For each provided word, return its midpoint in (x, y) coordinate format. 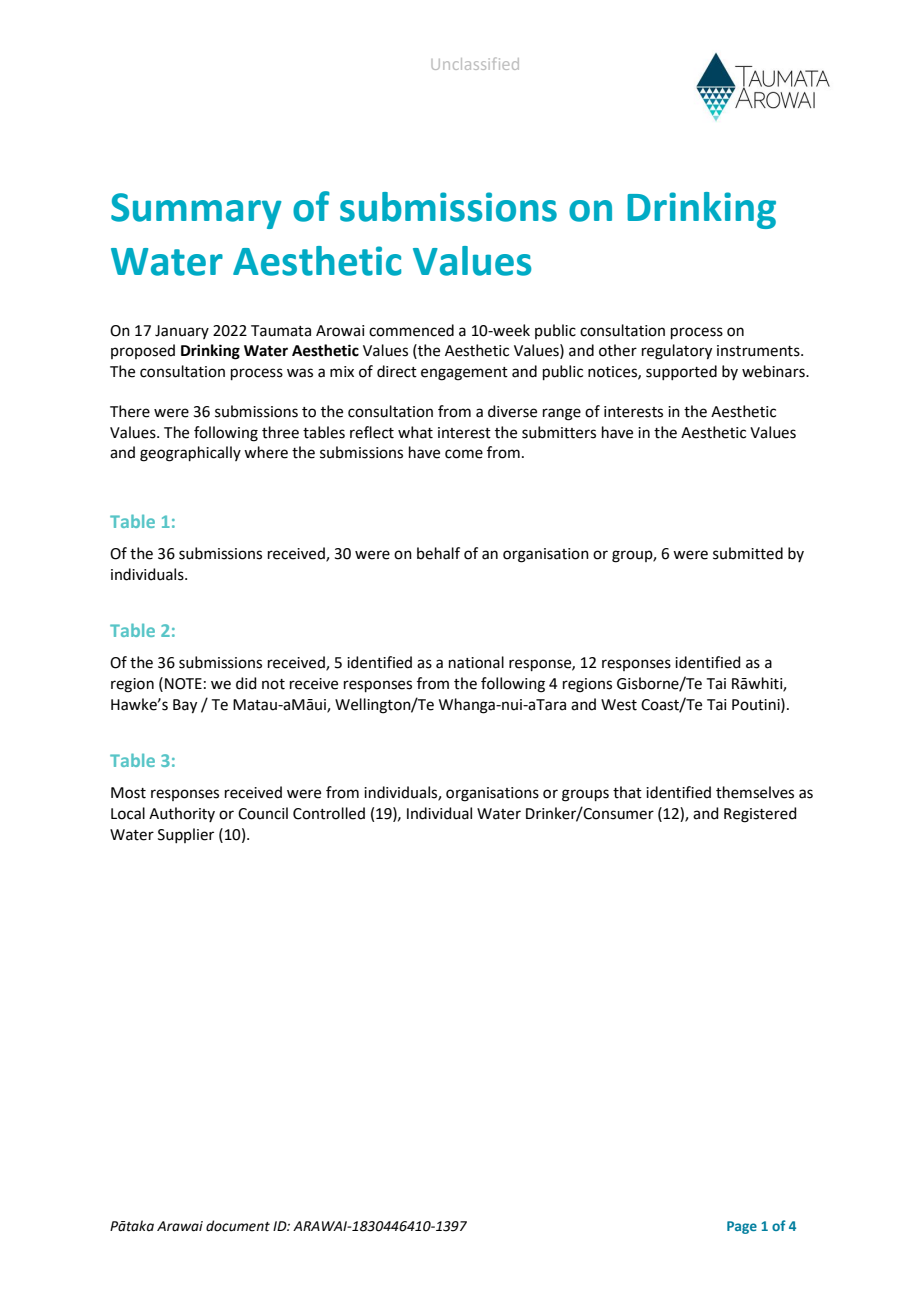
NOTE (183, 684)
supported (681, 372)
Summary (196, 211)
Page (742, 1227)
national (476, 662)
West (619, 705)
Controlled (329, 813)
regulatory (677, 352)
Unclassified (475, 63)
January (182, 332)
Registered (760, 815)
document (238, 1226)
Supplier (186, 835)
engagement (464, 374)
